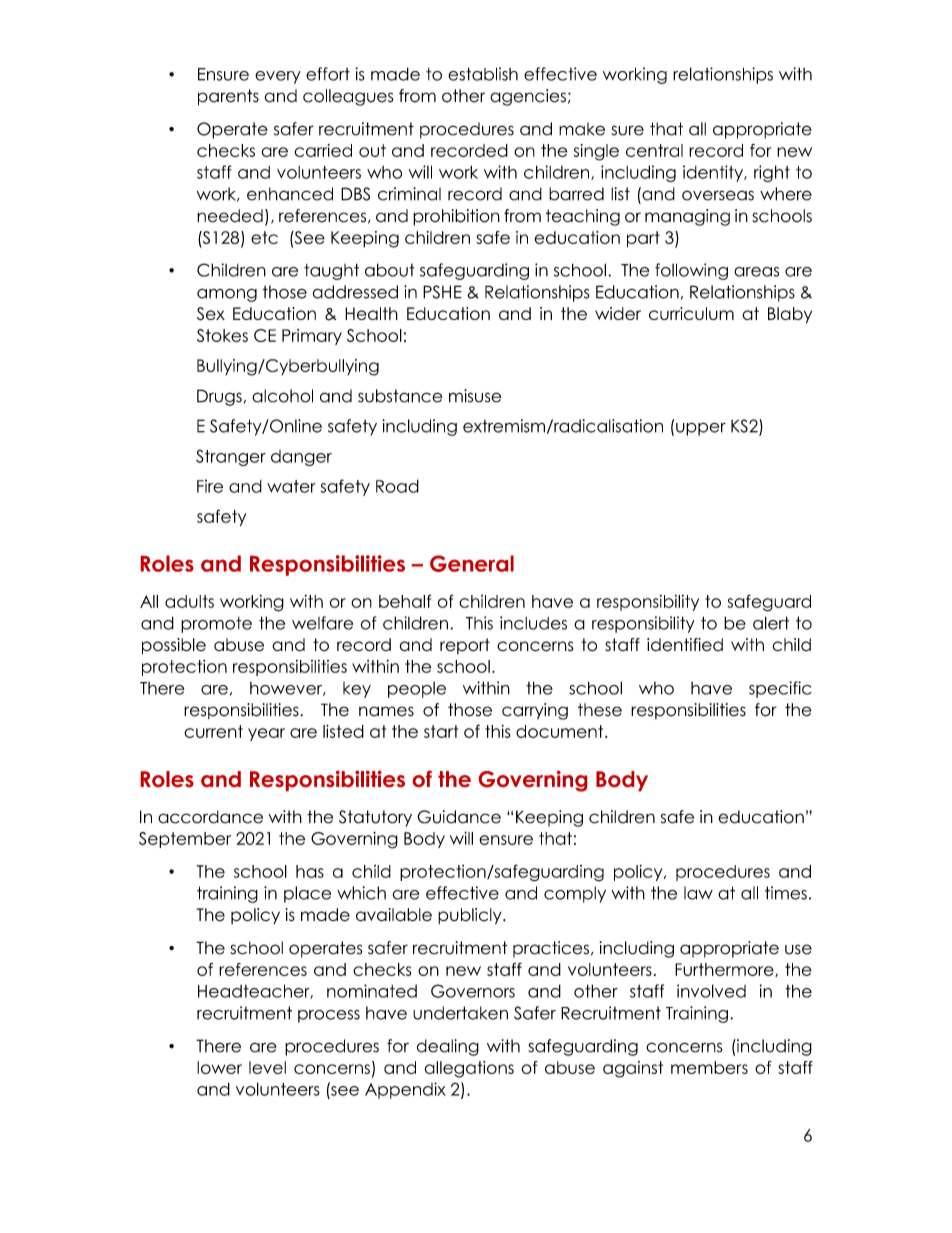 The height and width of the screenshot is (1233, 952). What do you see at coordinates (469, 1069) in the screenshot?
I see `allegations` at bounding box center [469, 1069].
